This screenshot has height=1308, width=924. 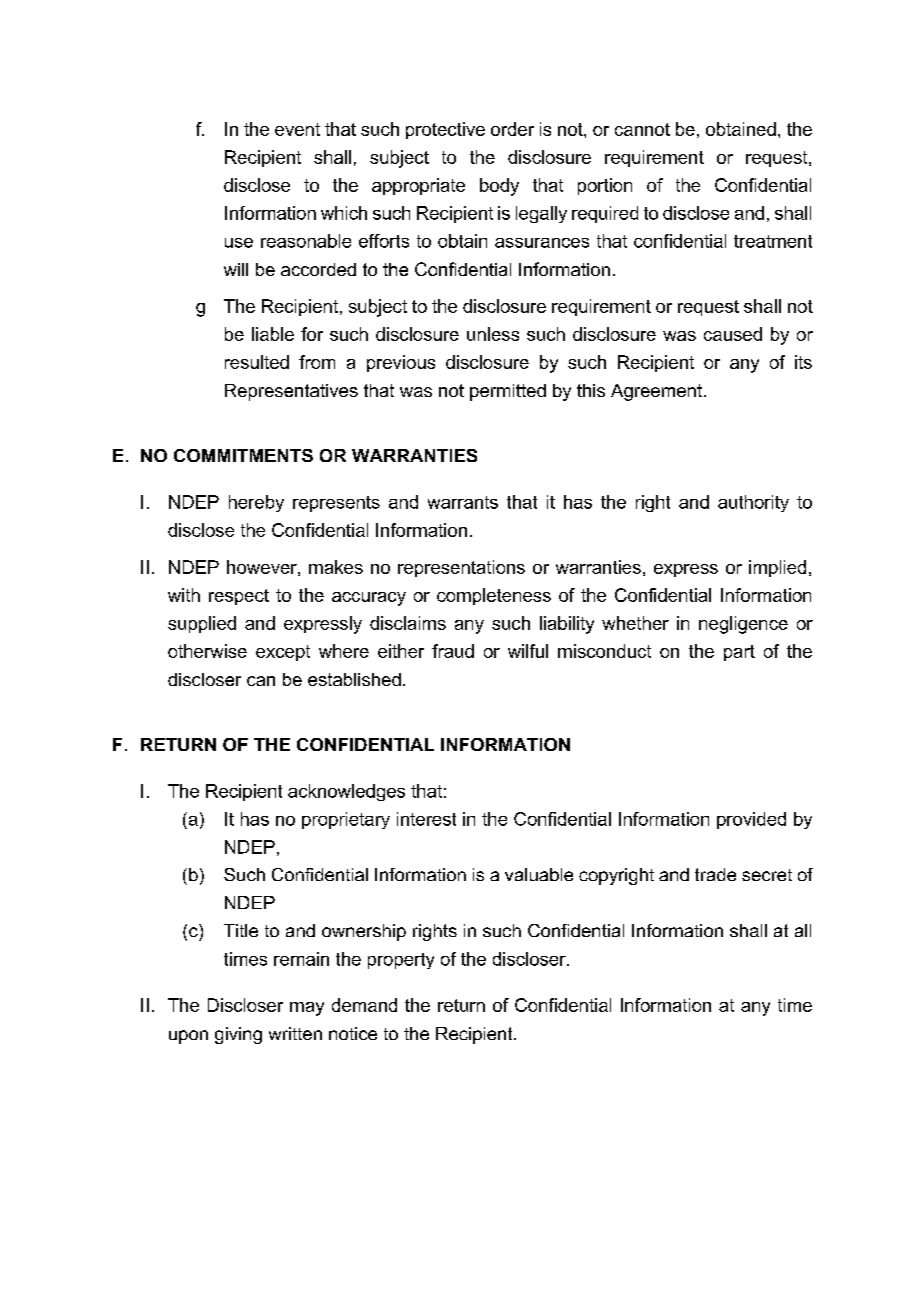 What do you see at coordinates (401, 961) in the screenshot?
I see `property` at bounding box center [401, 961].
